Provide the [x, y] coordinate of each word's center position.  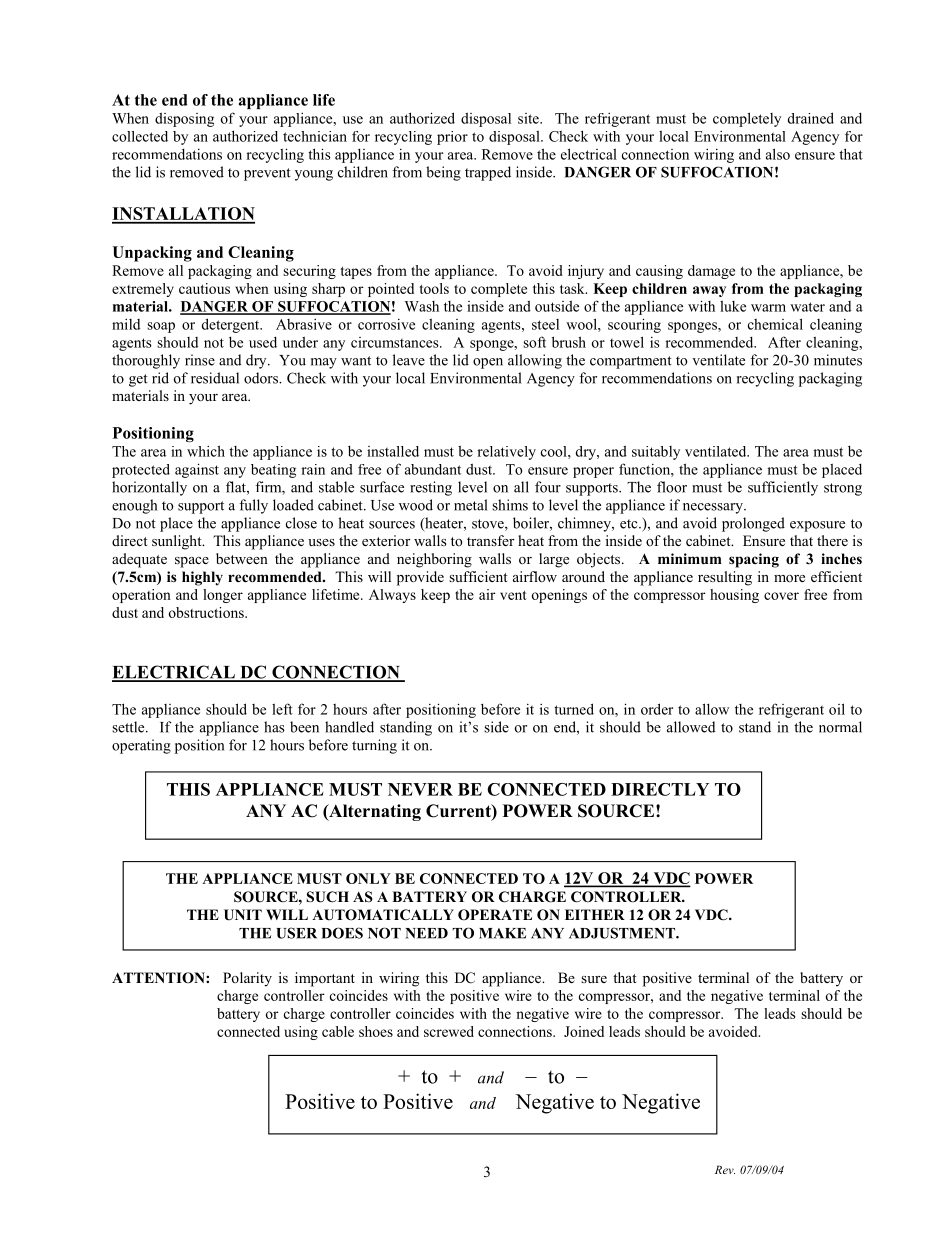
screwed [449, 1031]
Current [459, 812]
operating [141, 746]
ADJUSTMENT [623, 933]
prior [452, 138]
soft [534, 342]
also [778, 154]
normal [840, 727]
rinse [200, 360]
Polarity [247, 979]
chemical [775, 324]
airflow [535, 576]
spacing [754, 560]
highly [202, 578]
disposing [184, 119]
